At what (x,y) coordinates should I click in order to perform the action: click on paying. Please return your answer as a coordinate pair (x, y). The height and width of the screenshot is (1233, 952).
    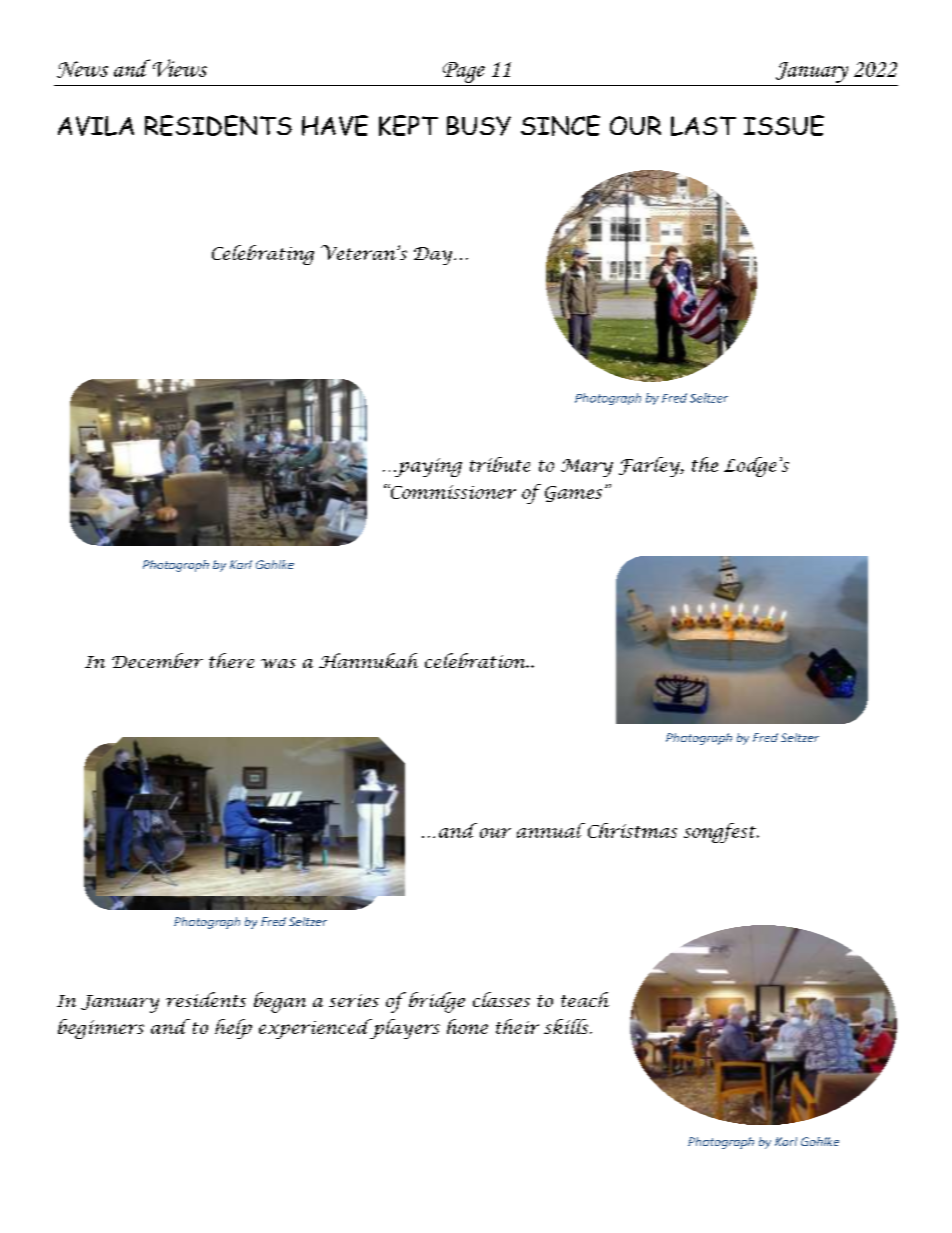
    Looking at the image, I should click on (428, 467).
